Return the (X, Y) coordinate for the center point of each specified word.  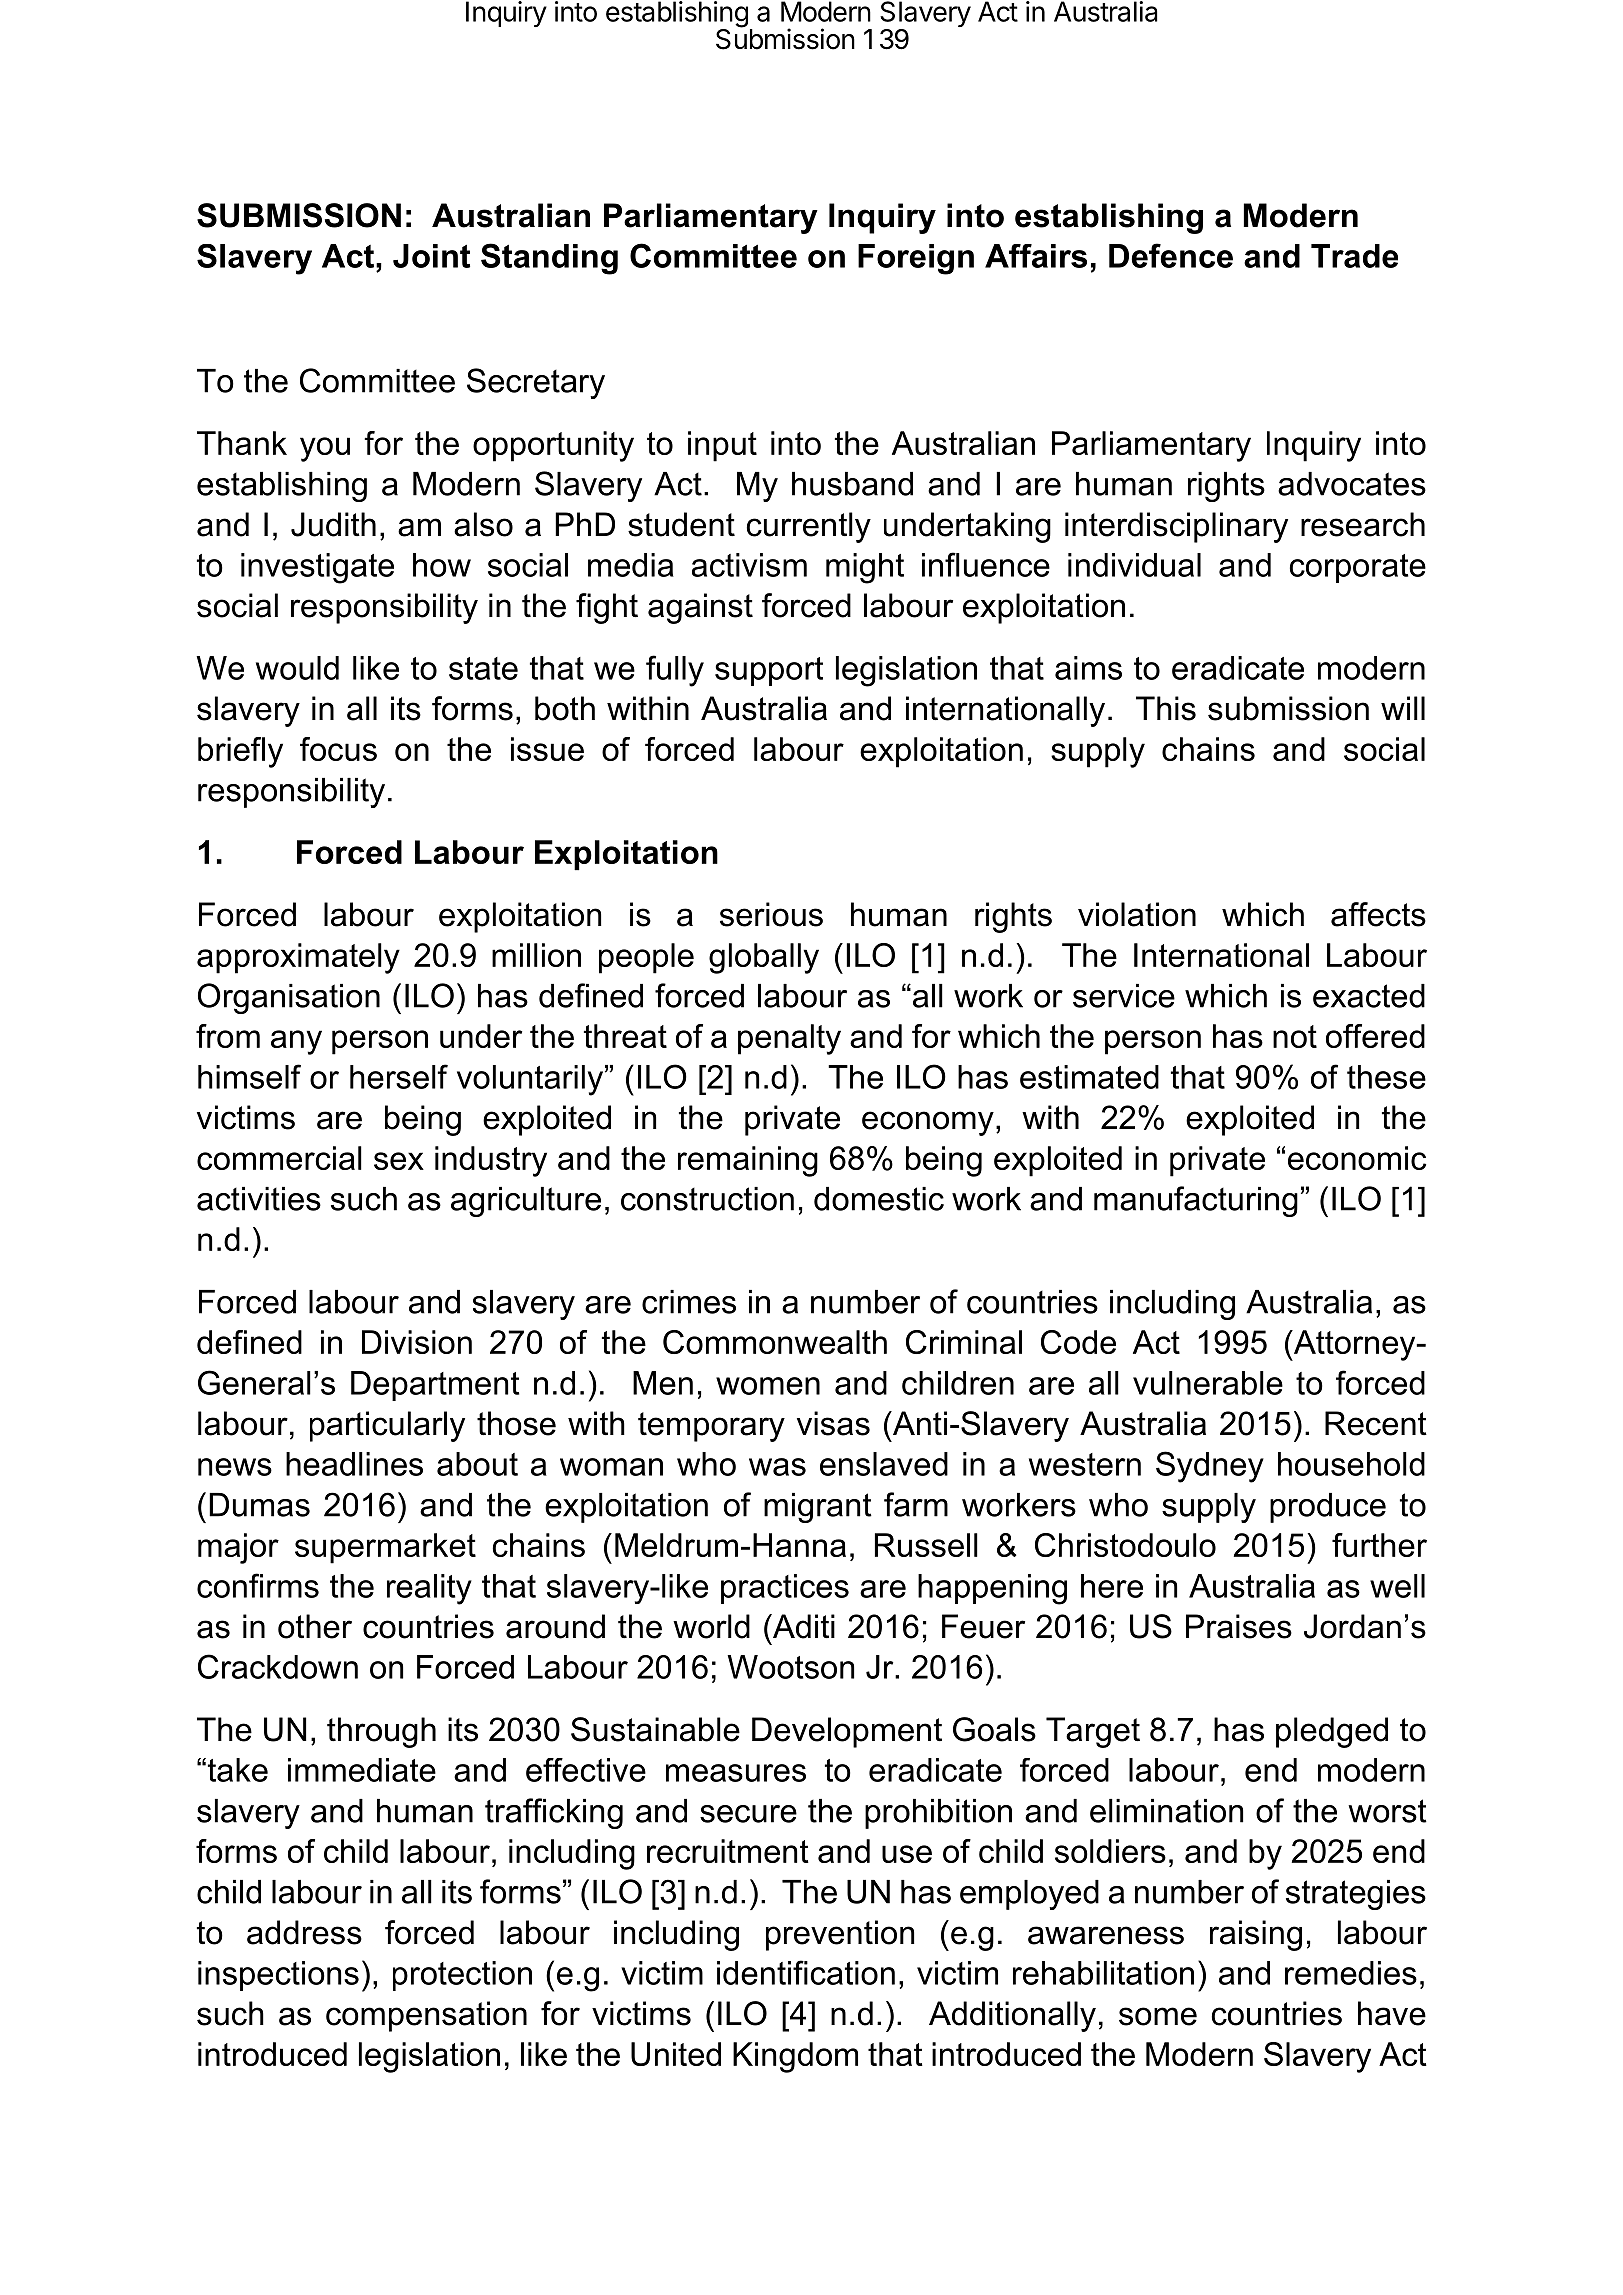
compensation (426, 2016)
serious (771, 914)
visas (833, 1423)
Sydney (1210, 1467)
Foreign (916, 259)
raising (1256, 1935)
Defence (1171, 255)
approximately (298, 958)
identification (806, 1972)
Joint (431, 256)
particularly (387, 1426)
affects (1378, 914)
